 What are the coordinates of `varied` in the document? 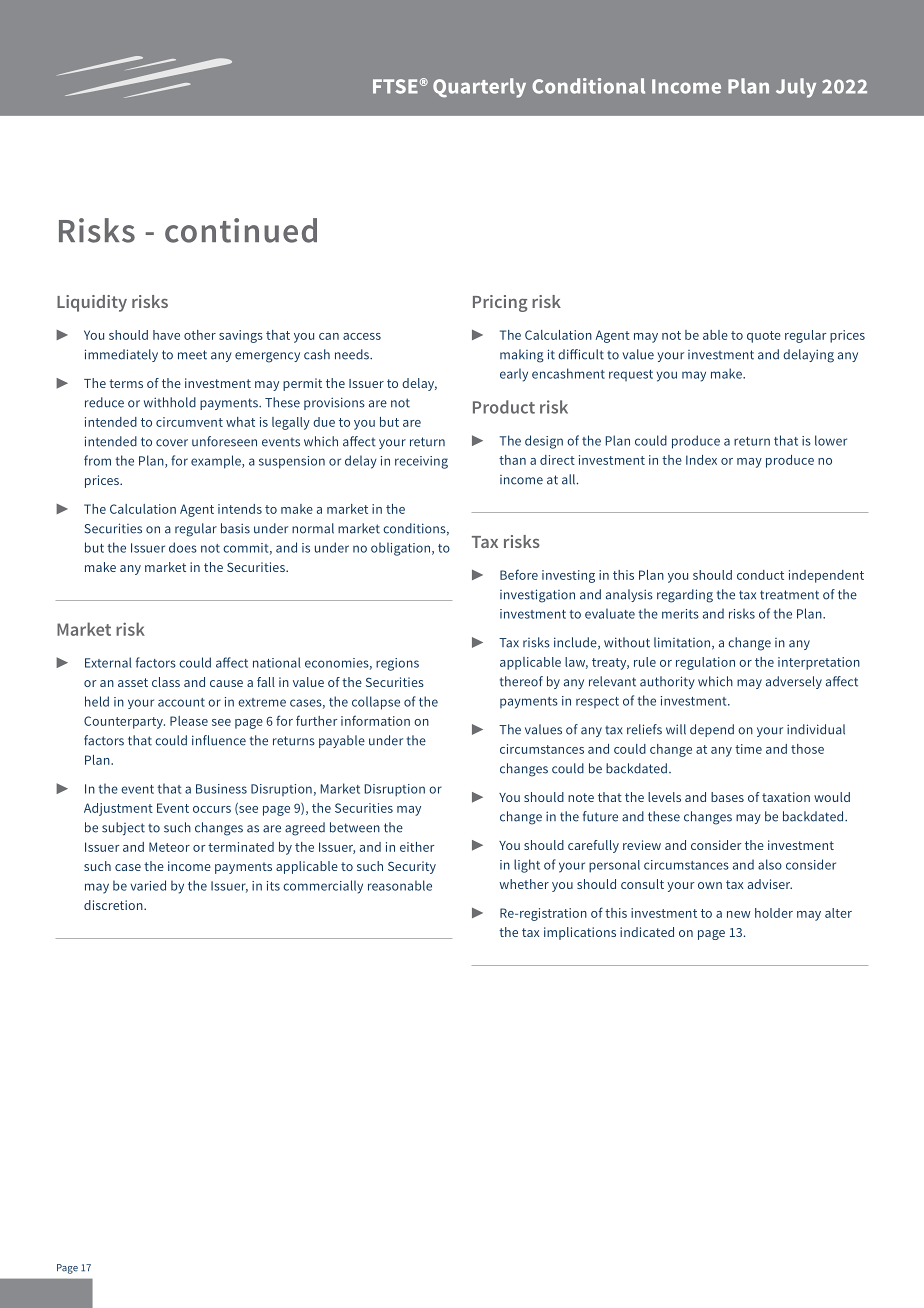 It's located at (148, 885).
